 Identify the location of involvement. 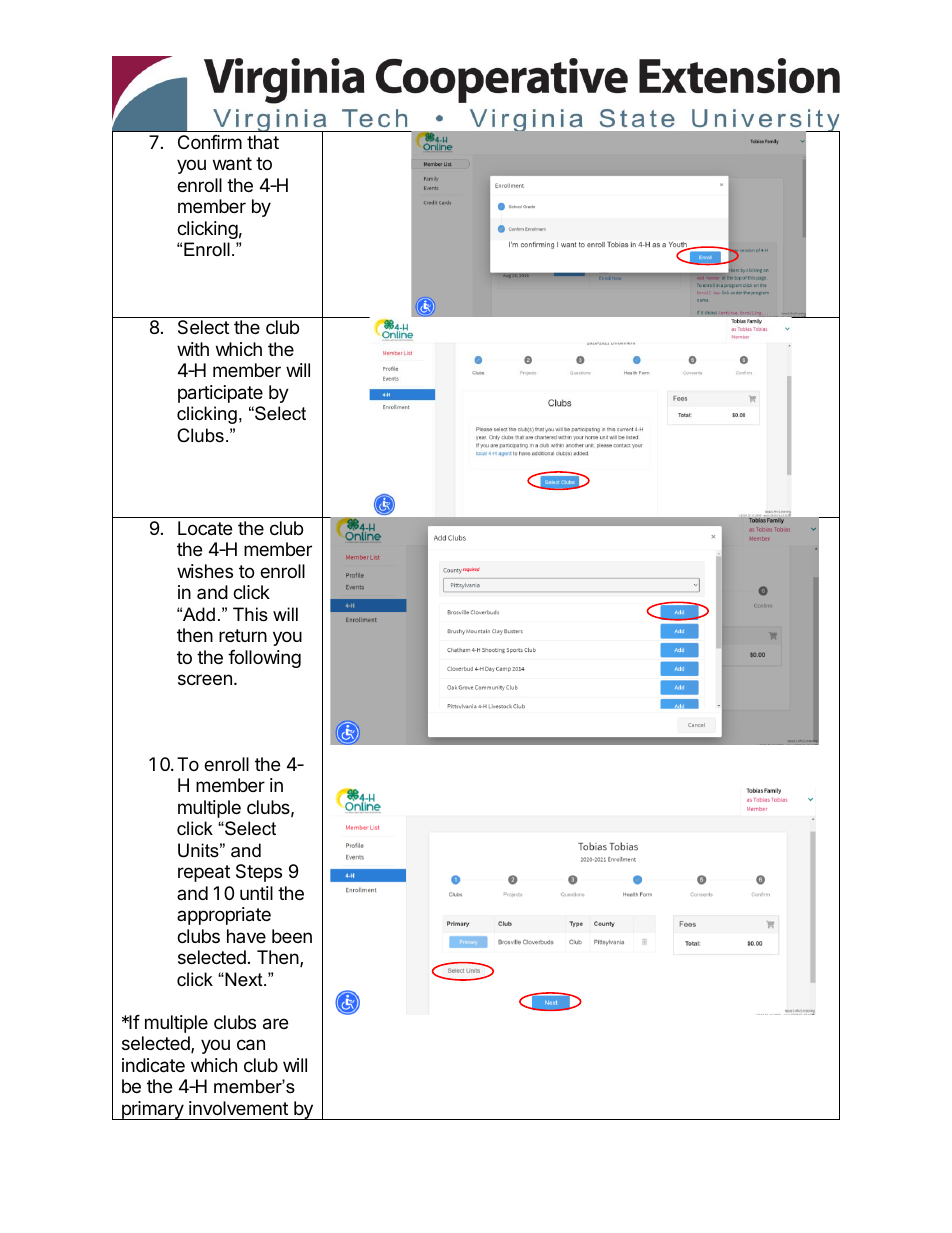
(238, 1108).
